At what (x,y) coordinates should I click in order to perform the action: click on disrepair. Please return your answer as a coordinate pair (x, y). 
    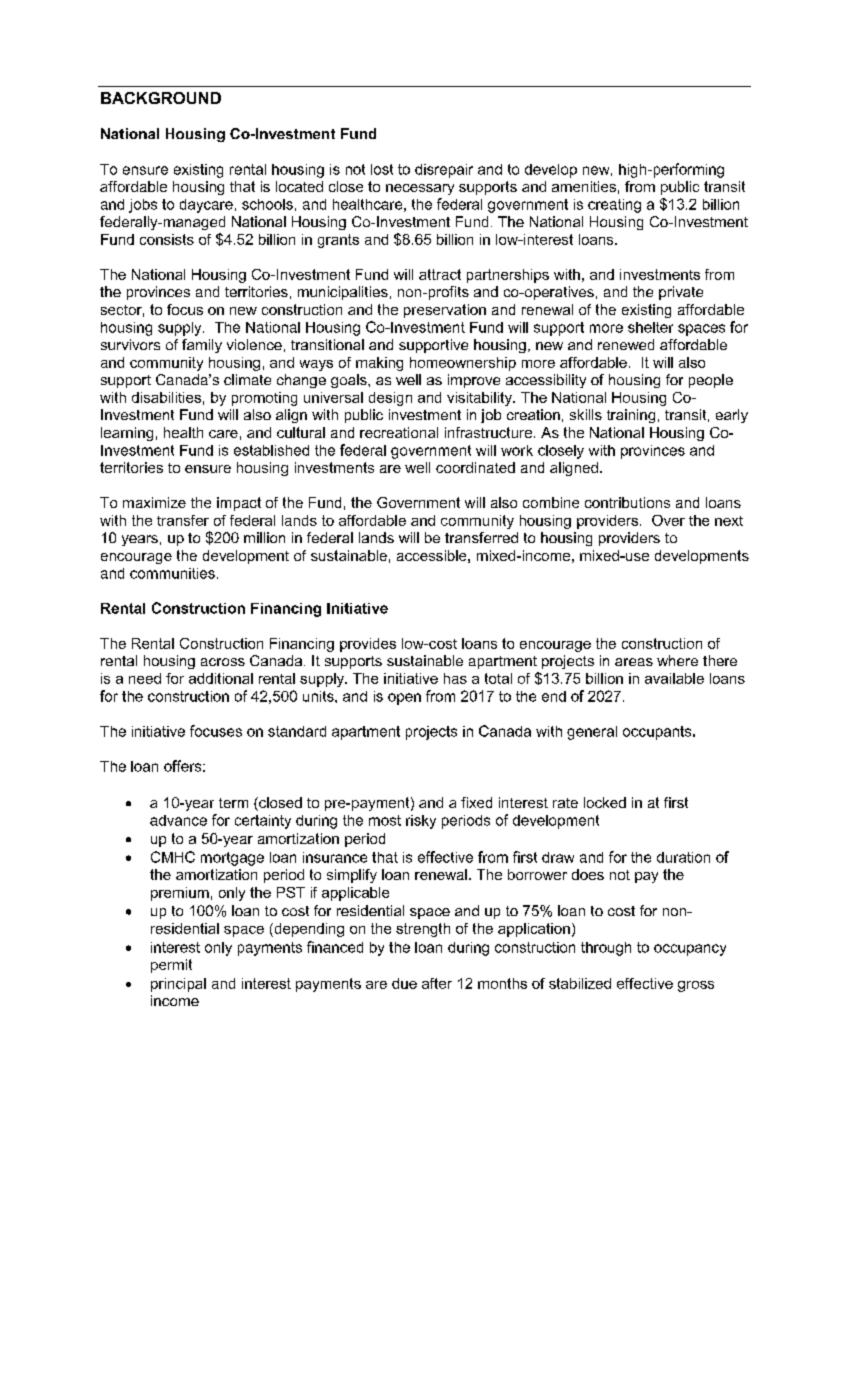
    Looking at the image, I should click on (444, 171).
